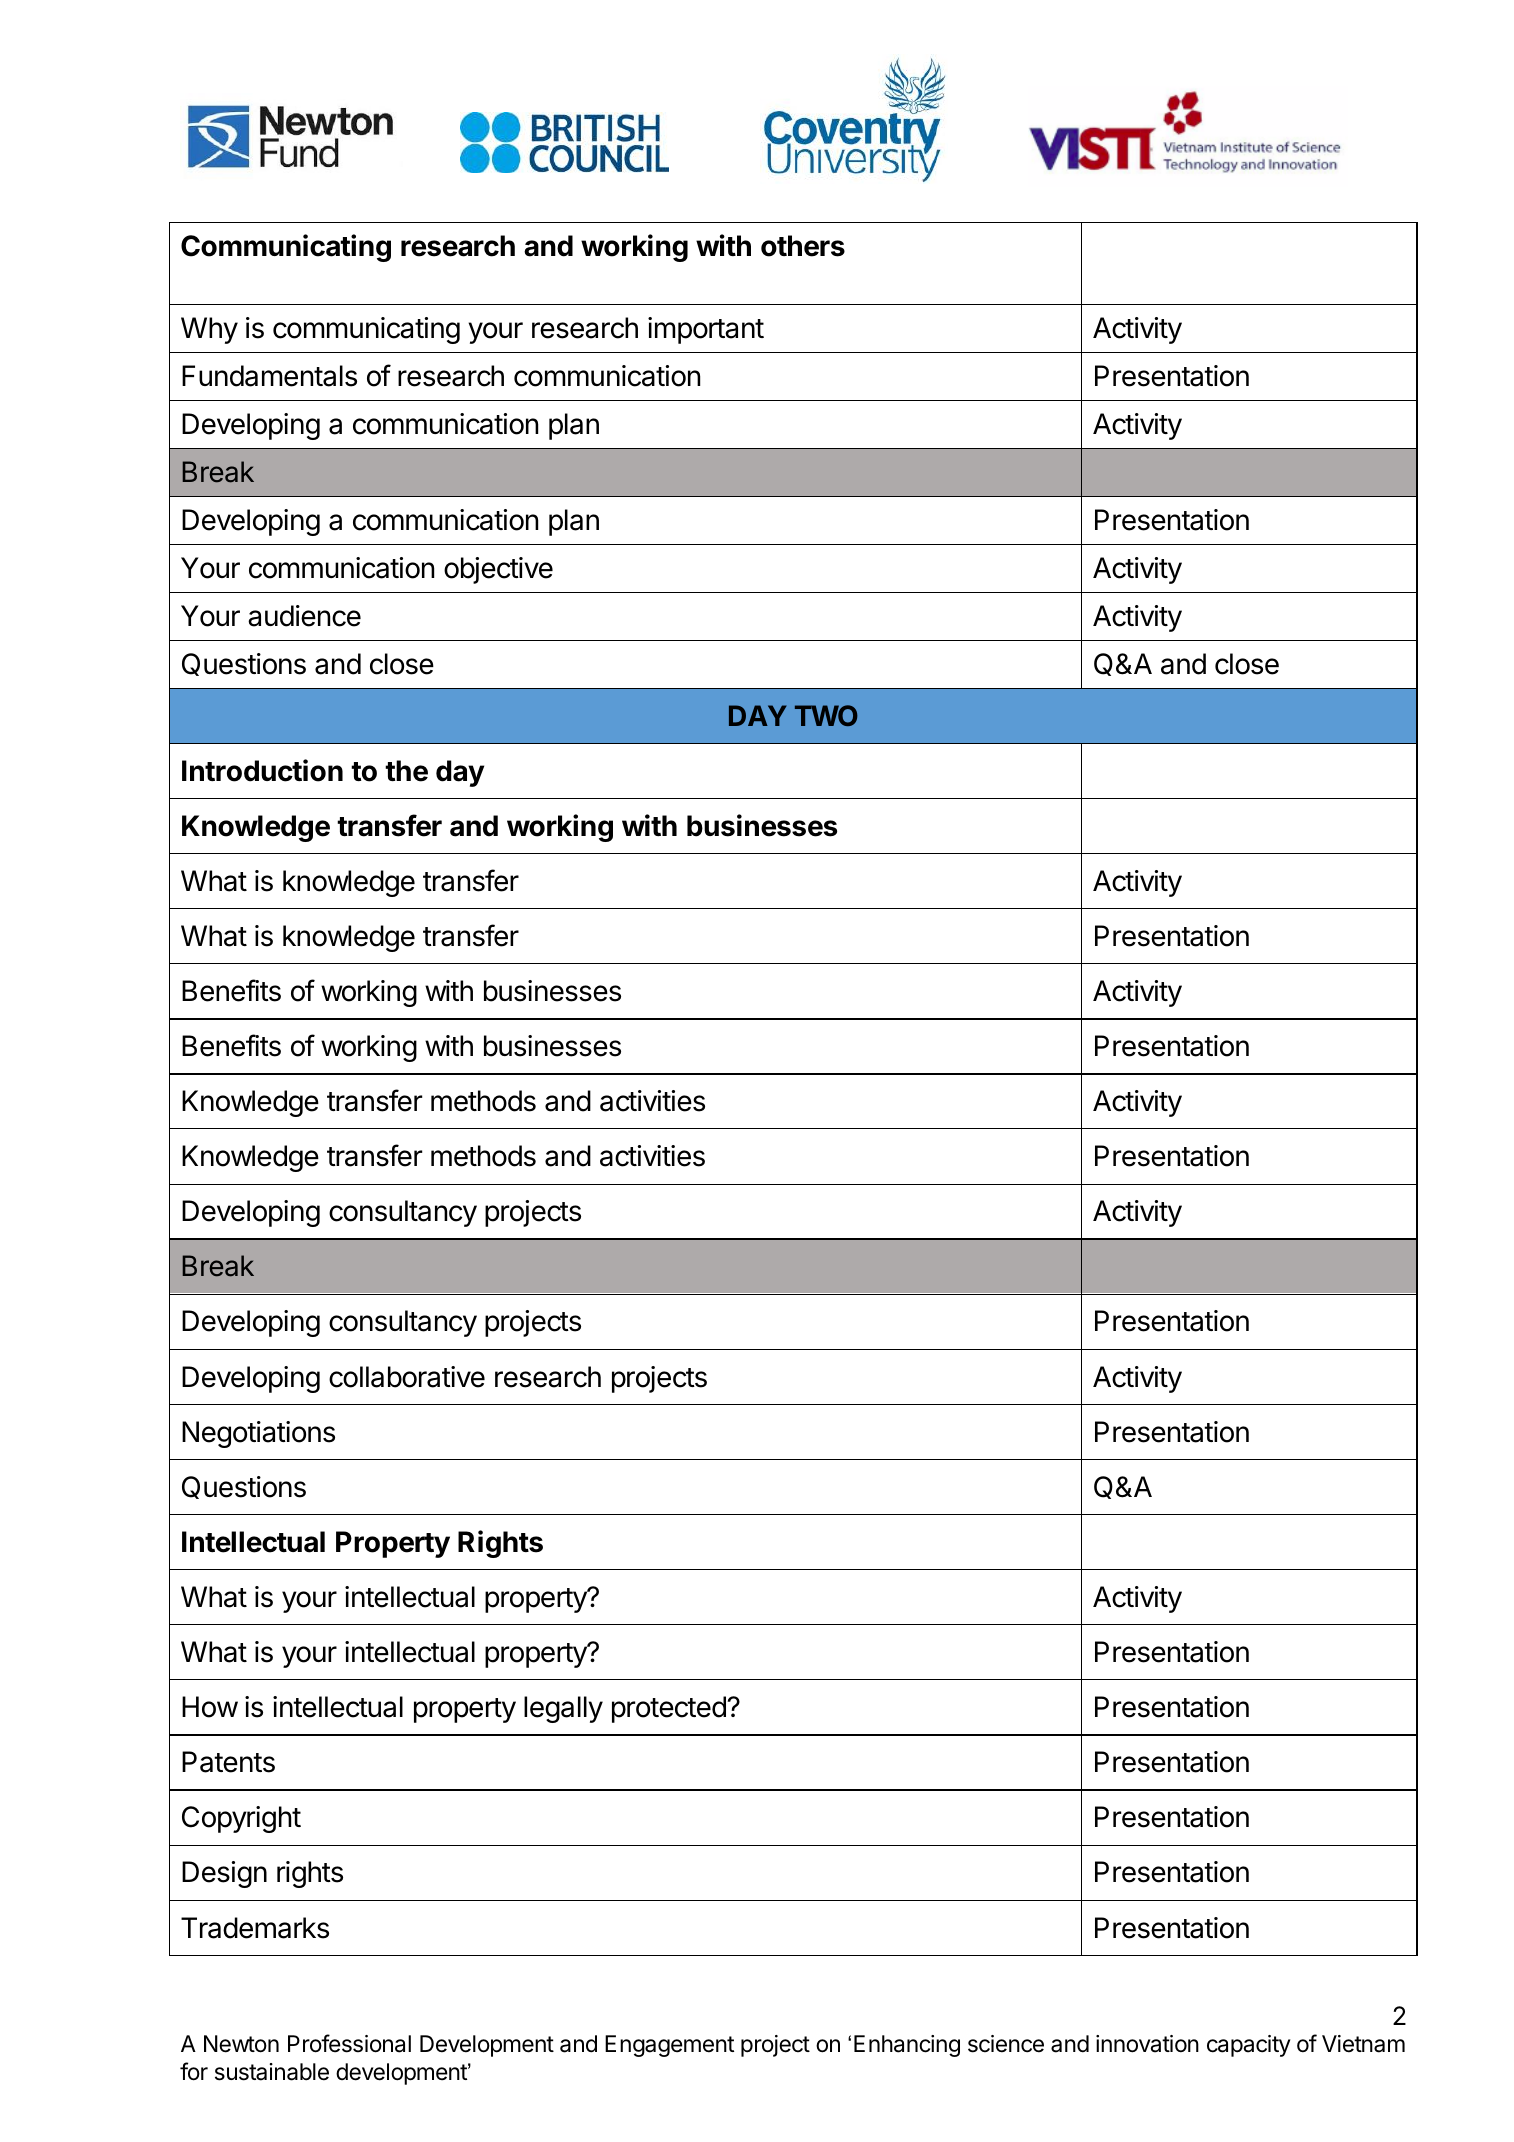 The height and width of the screenshot is (2142, 1514). Describe the element at coordinates (826, 715) in the screenshot. I see `TWO` at that location.
